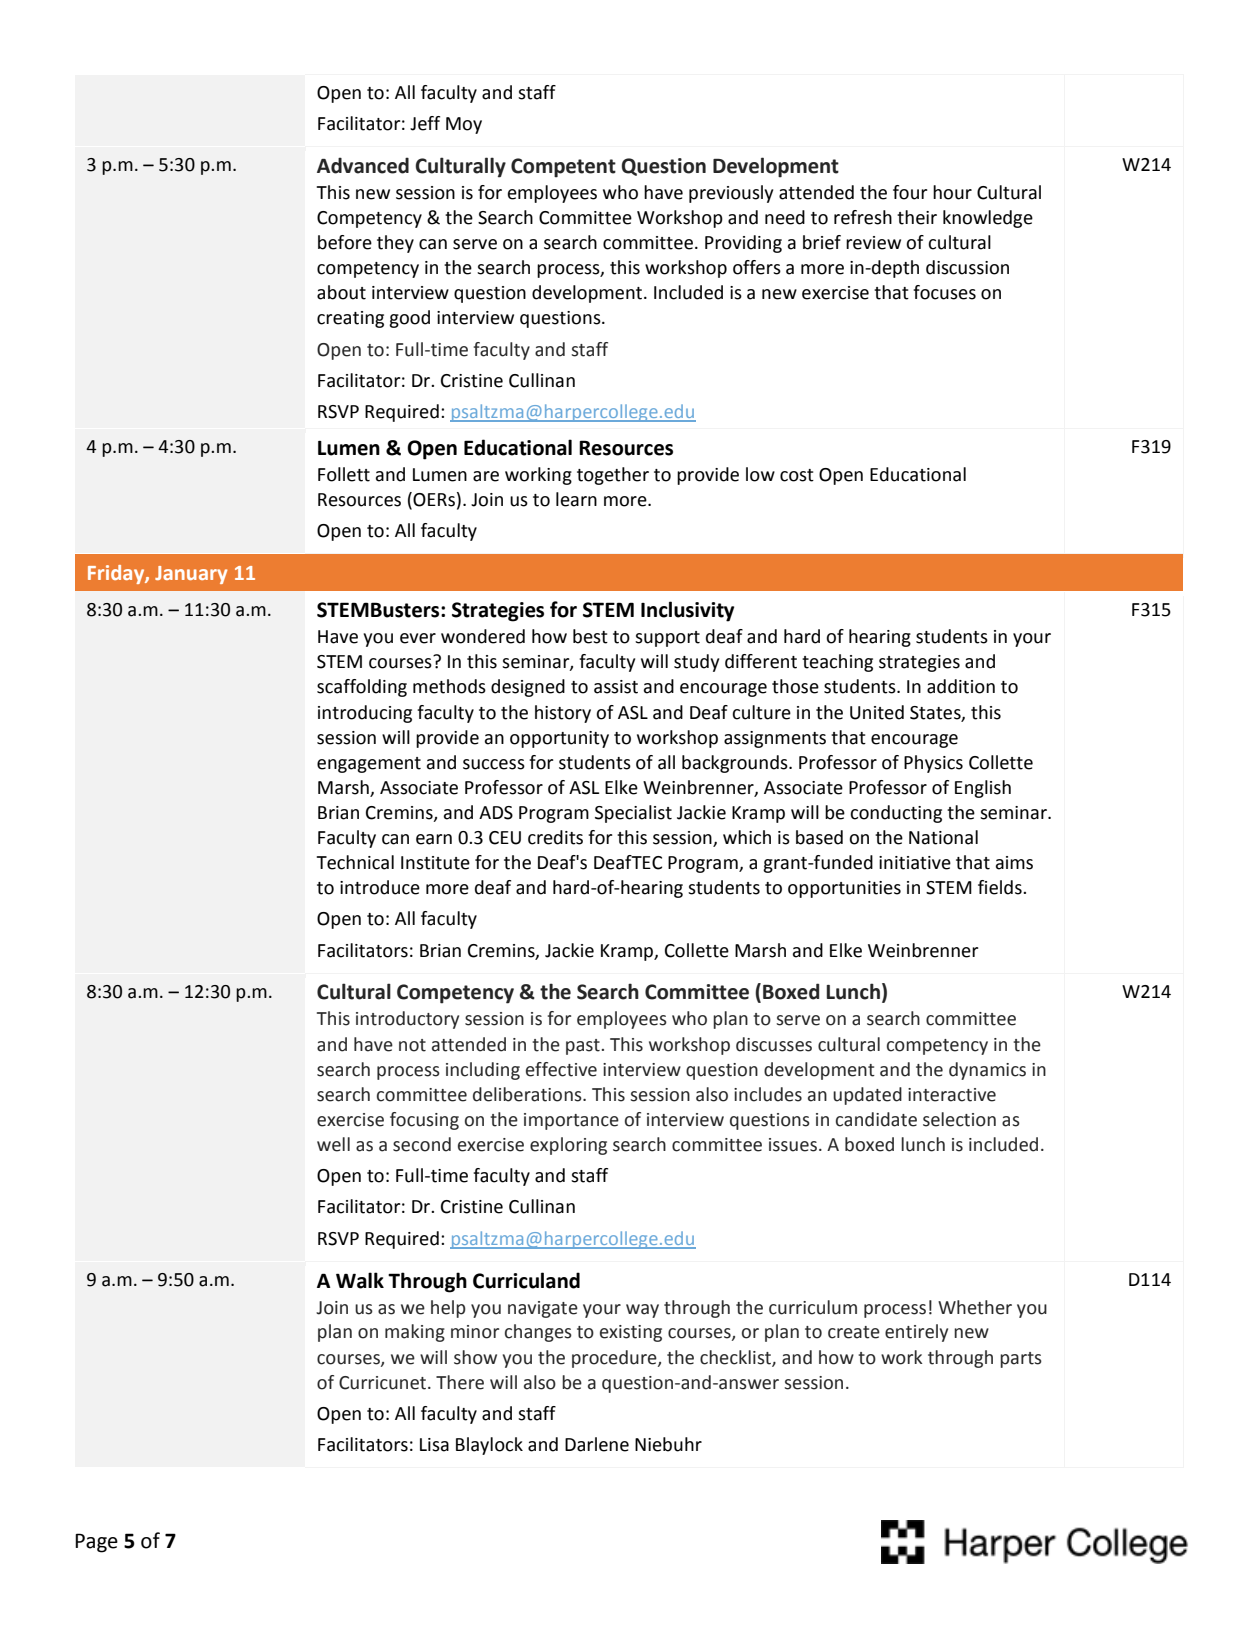 The width and height of the document is (1258, 1628). Describe the element at coordinates (333, 1144) in the document. I see `well` at that location.
